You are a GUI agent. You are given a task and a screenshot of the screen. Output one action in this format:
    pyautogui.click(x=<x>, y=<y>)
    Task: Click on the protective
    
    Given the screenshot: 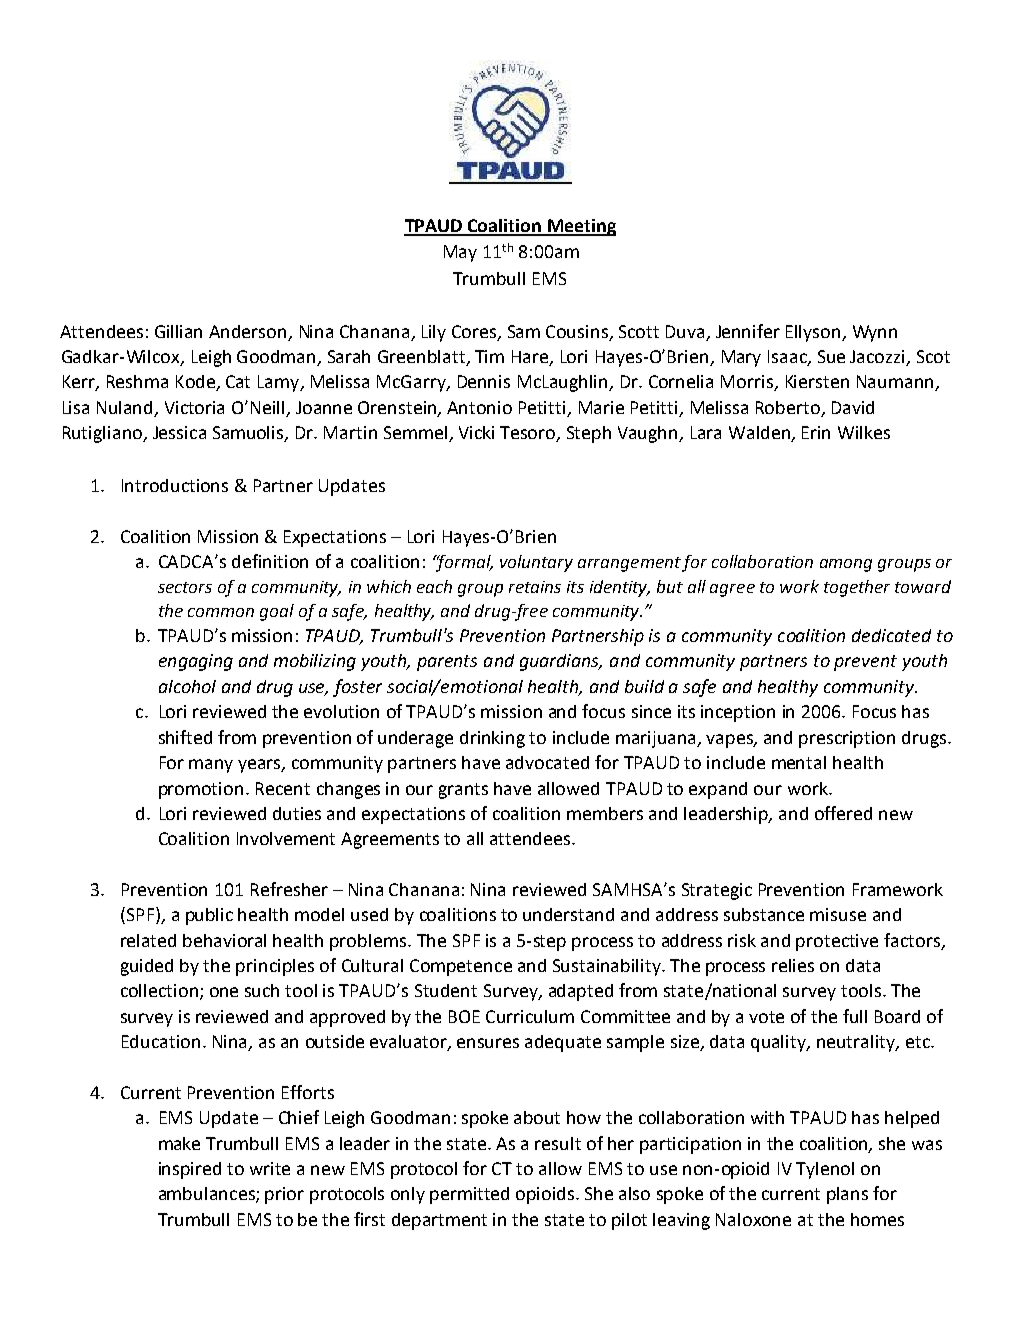 What is the action you would take?
    pyautogui.click(x=837, y=942)
